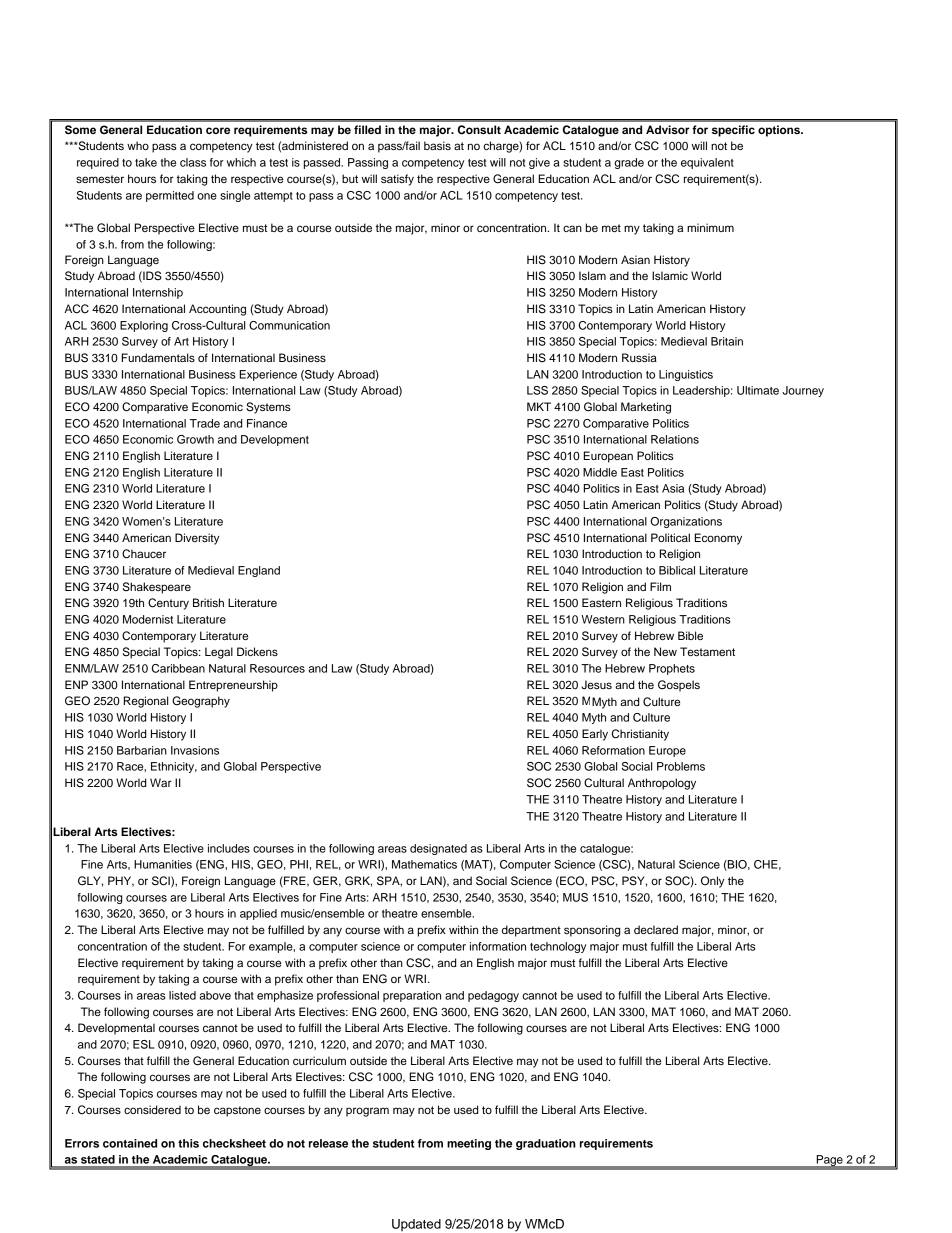 This screenshot has width=952, height=1233. What do you see at coordinates (707, 163) in the screenshot?
I see `equivalent` at bounding box center [707, 163].
